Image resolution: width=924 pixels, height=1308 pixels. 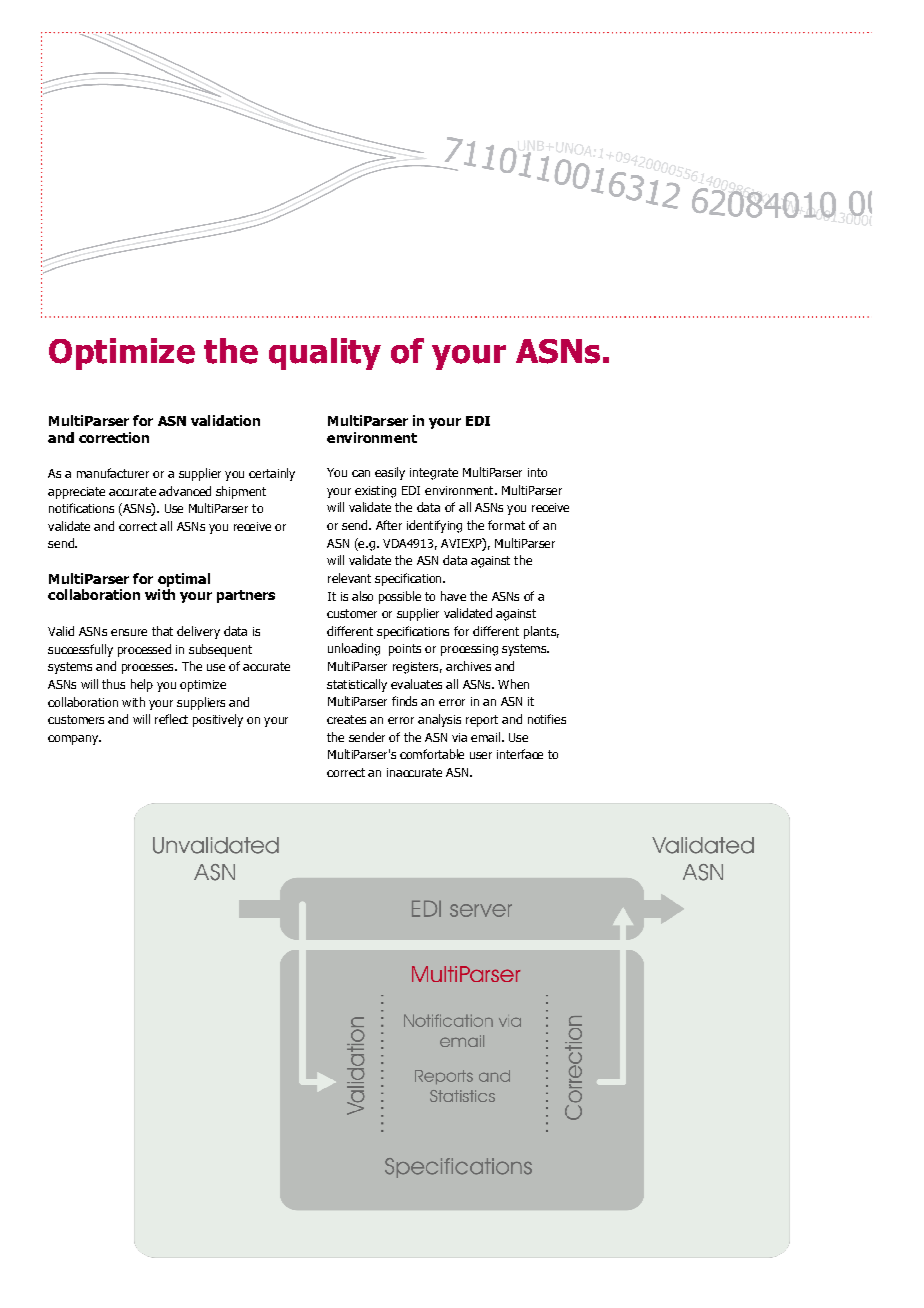 What do you see at coordinates (361, 473) in the screenshot?
I see `can` at bounding box center [361, 473].
